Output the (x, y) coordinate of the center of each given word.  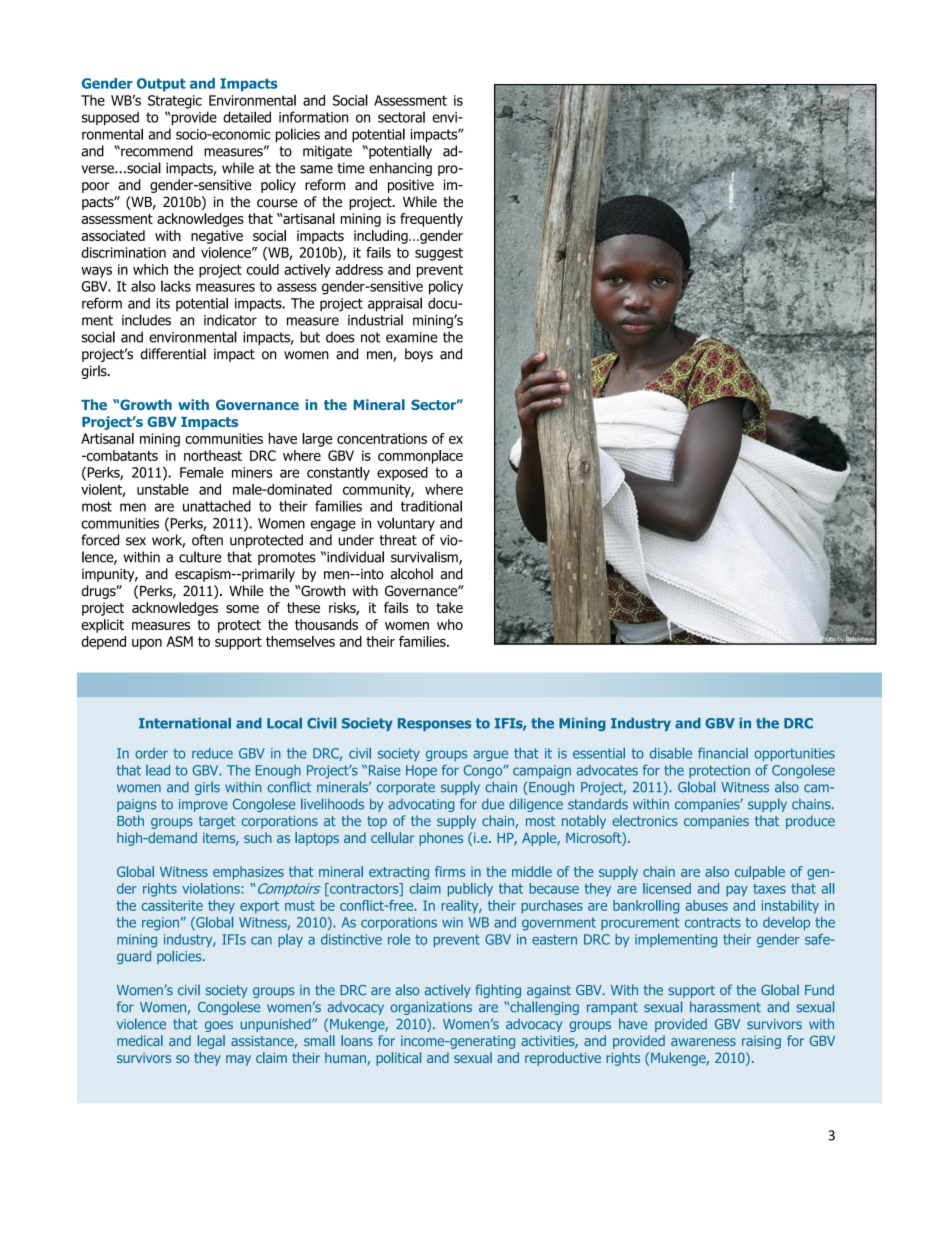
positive (411, 186)
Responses (434, 724)
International (185, 723)
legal (211, 1042)
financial (723, 753)
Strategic (175, 102)
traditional (431, 506)
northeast (213, 455)
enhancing (400, 169)
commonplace (420, 457)
